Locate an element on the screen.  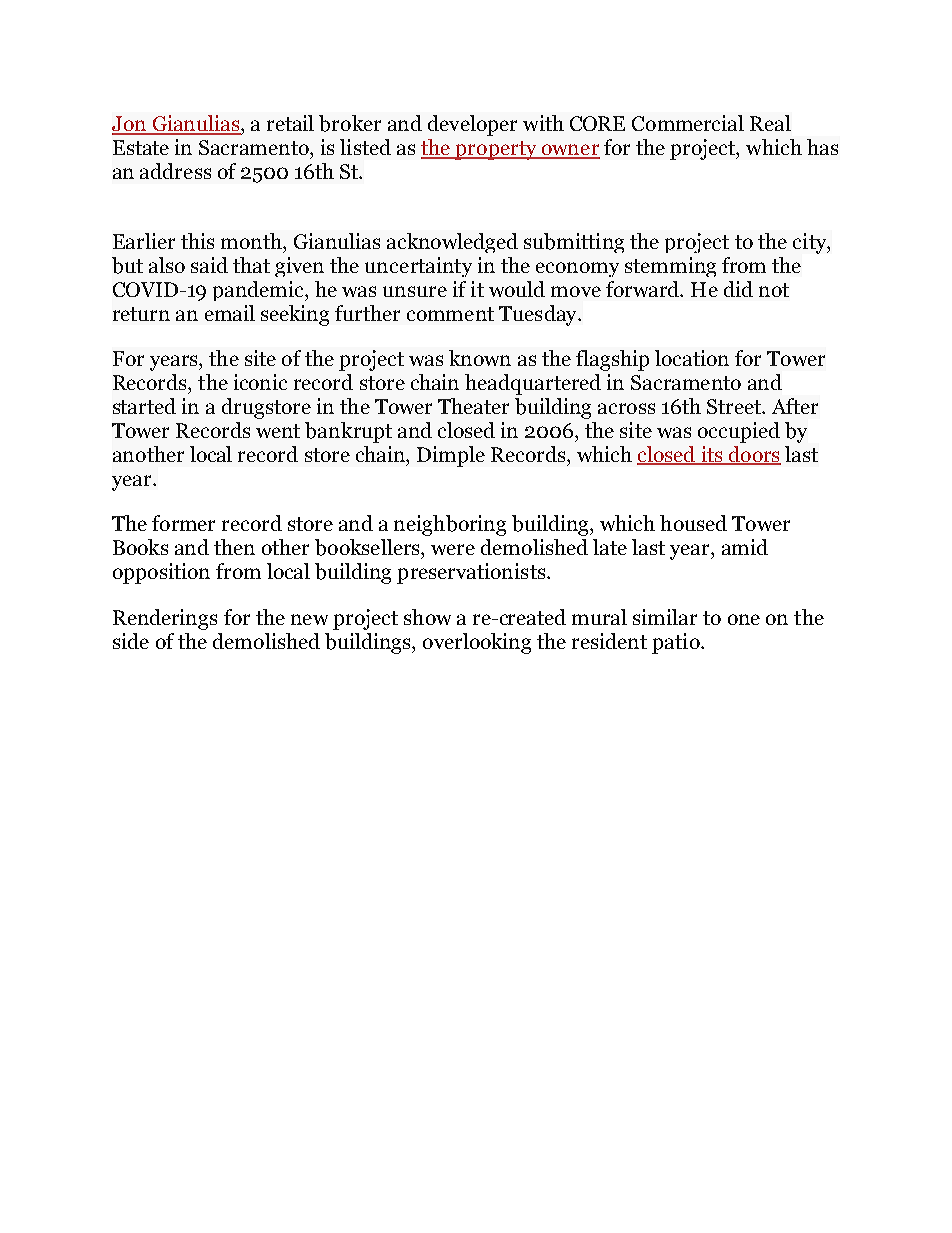
Dimple is located at coordinates (451, 456).
